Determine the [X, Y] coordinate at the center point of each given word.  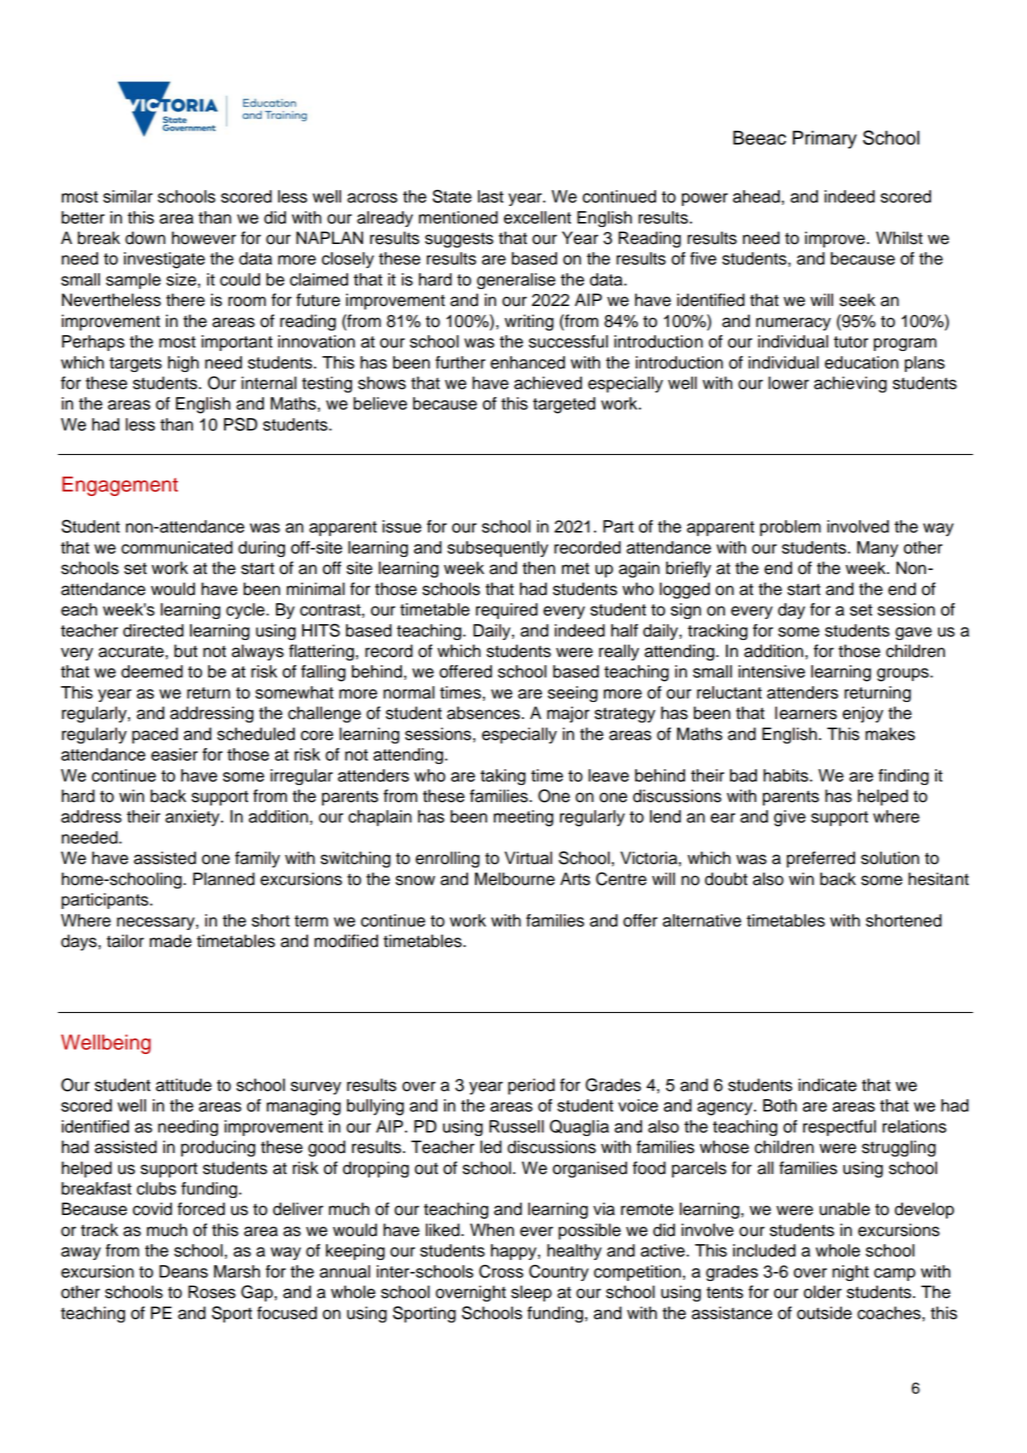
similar [128, 196]
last [491, 196]
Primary [825, 139]
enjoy [862, 714]
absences [483, 713]
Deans [183, 1271]
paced [155, 735]
